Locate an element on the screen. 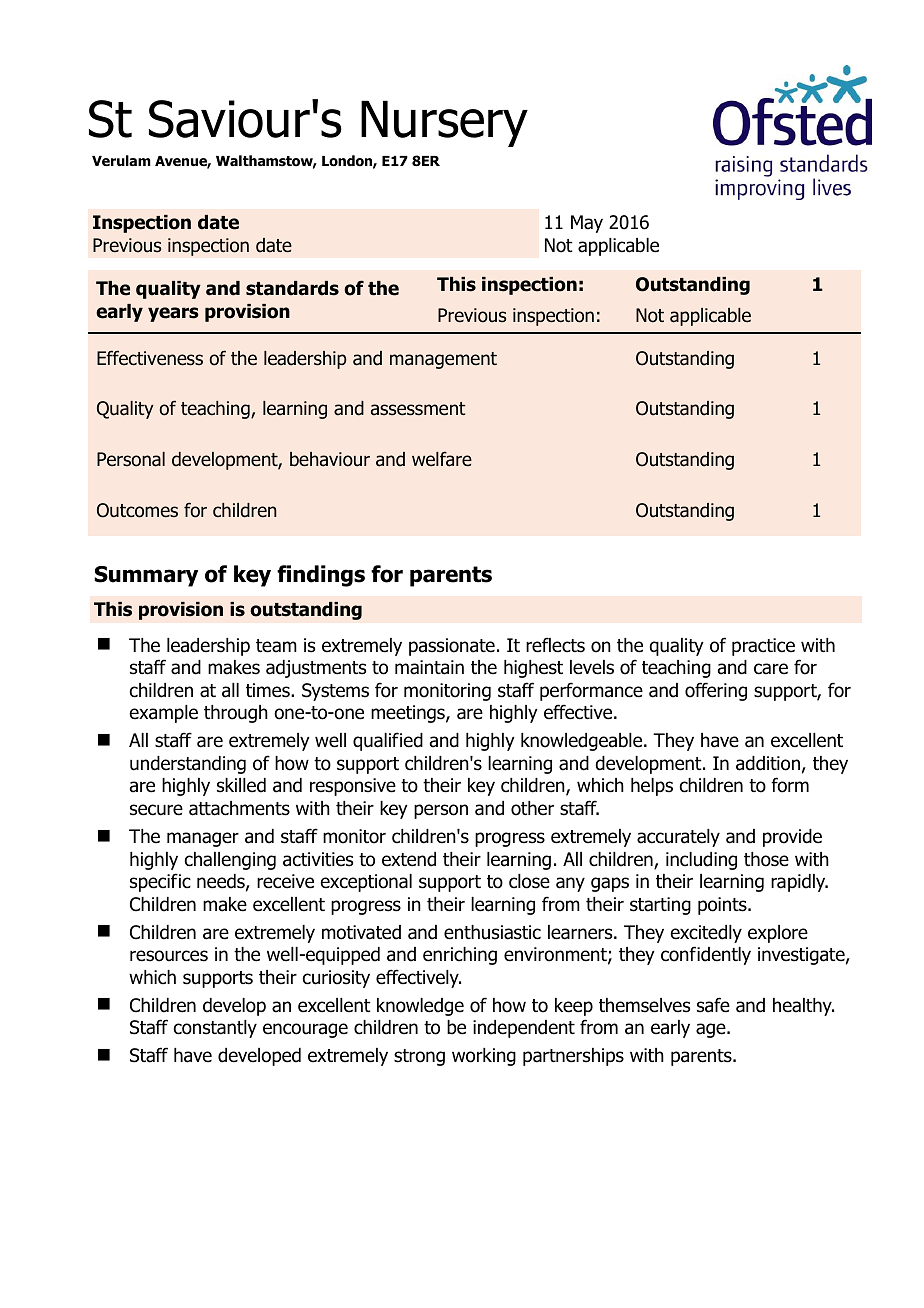 Image resolution: width=924 pixels, height=1308 pixels. Nursery is located at coordinates (444, 123).
